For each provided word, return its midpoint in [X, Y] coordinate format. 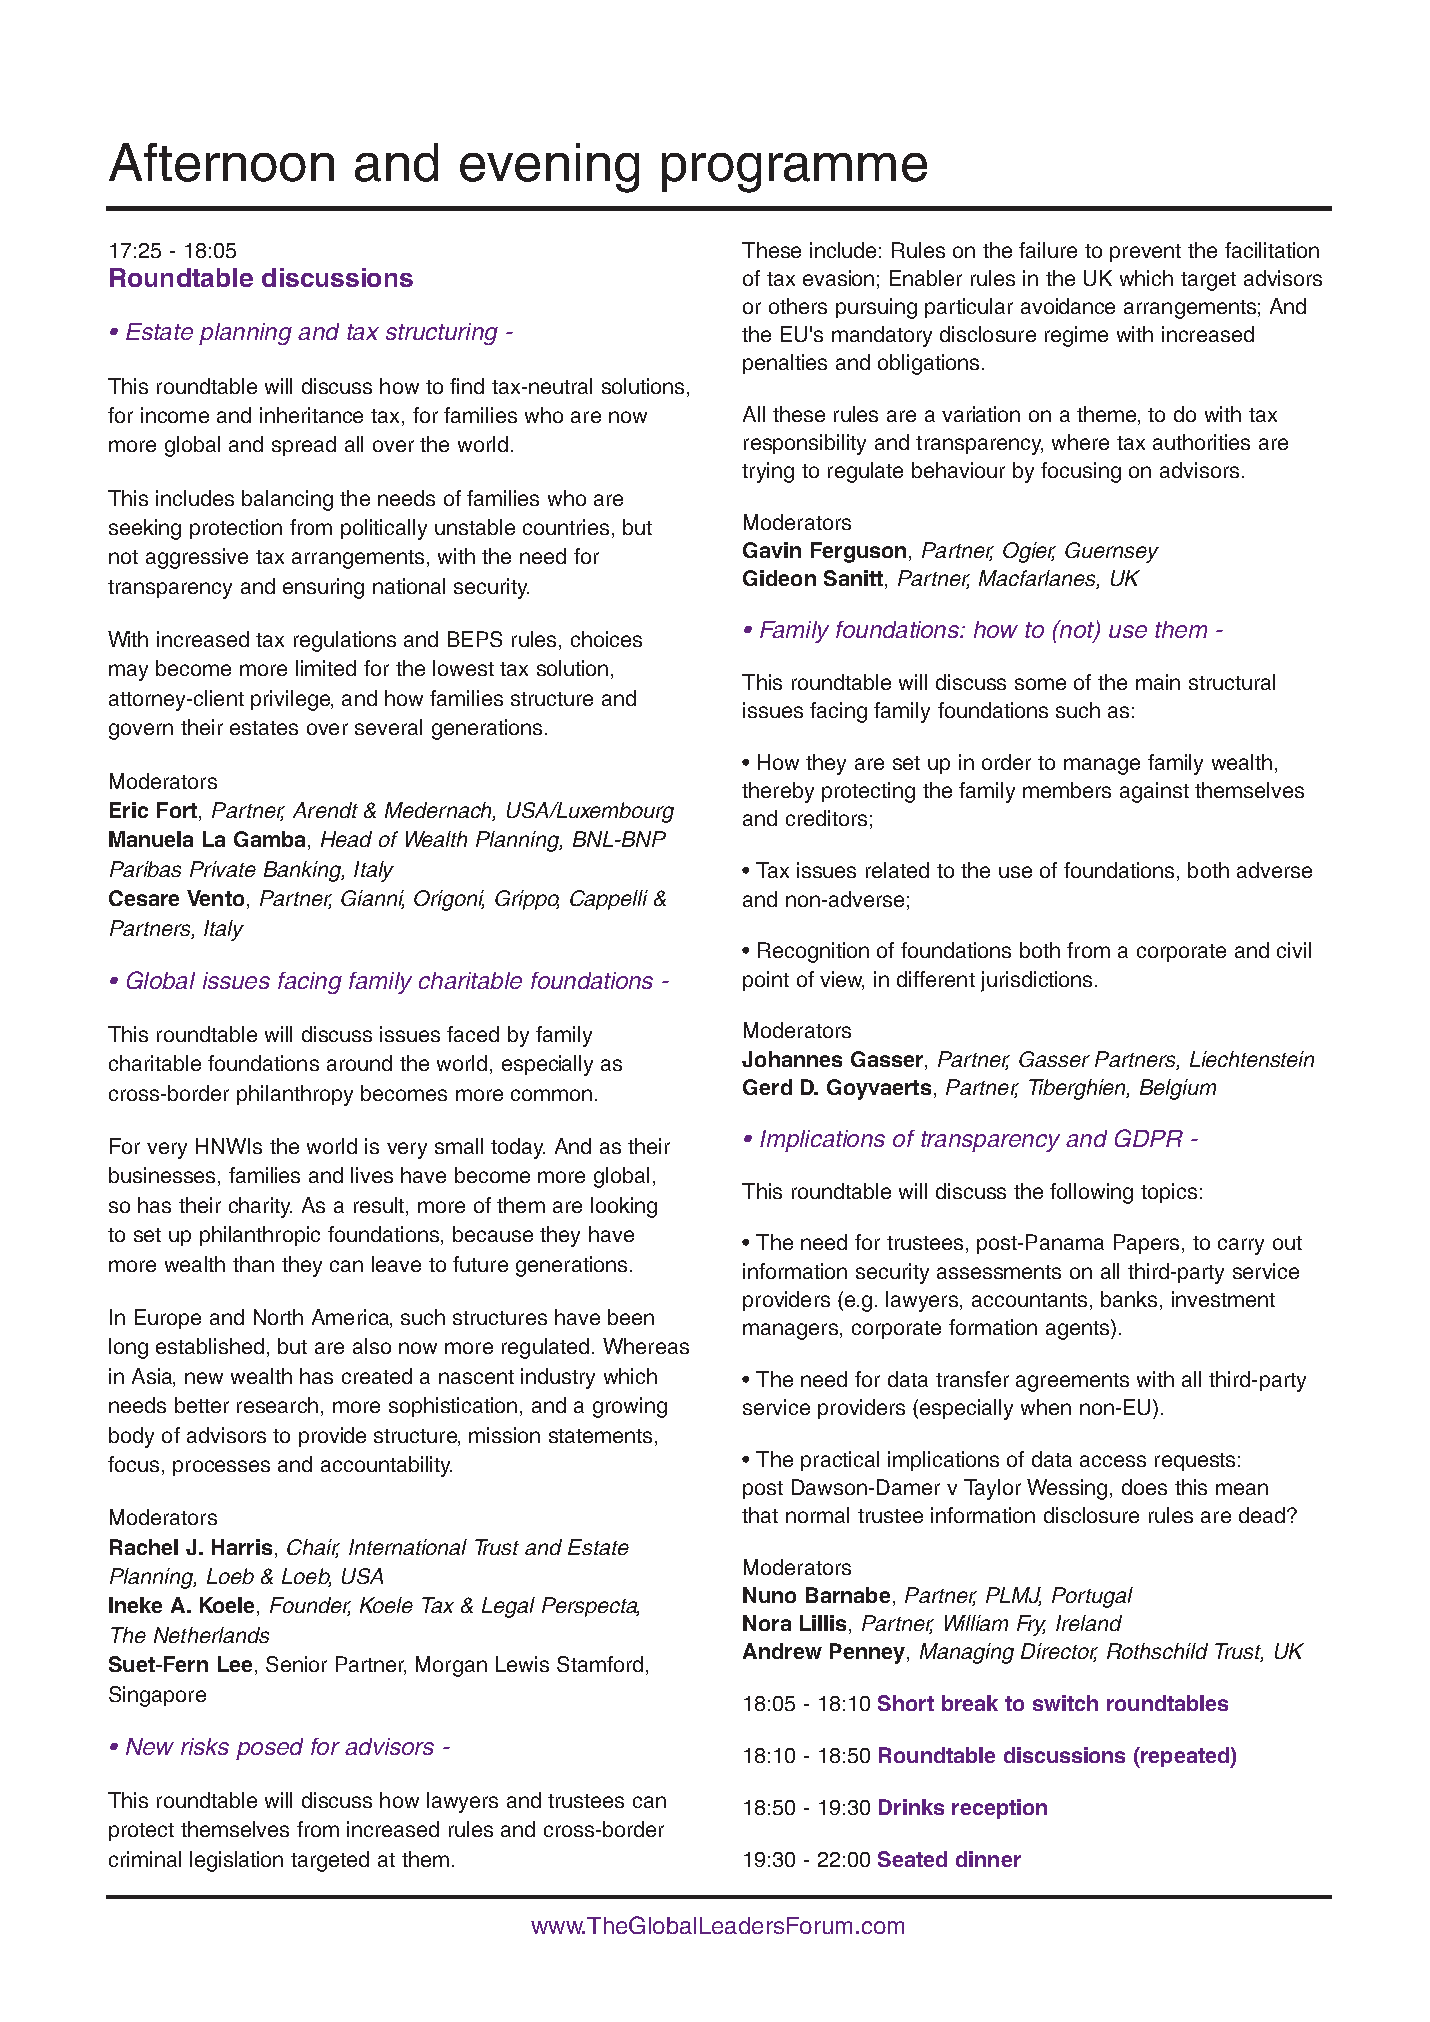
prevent [1145, 253]
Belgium [1178, 1089]
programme [794, 173]
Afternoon [221, 162]
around [359, 1063]
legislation [236, 1861]
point [766, 981]
